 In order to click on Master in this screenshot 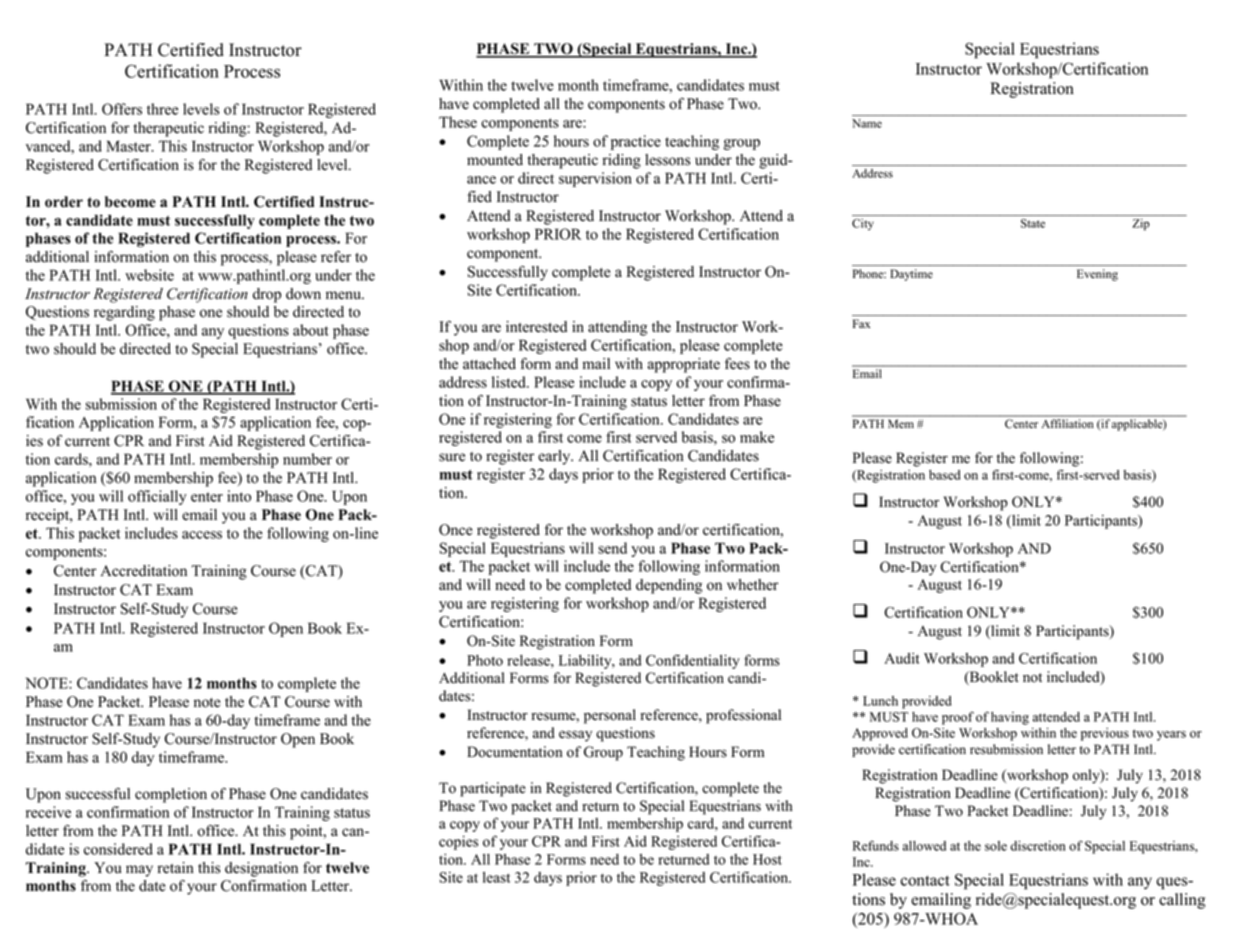, I will do `click(129, 146)`.
